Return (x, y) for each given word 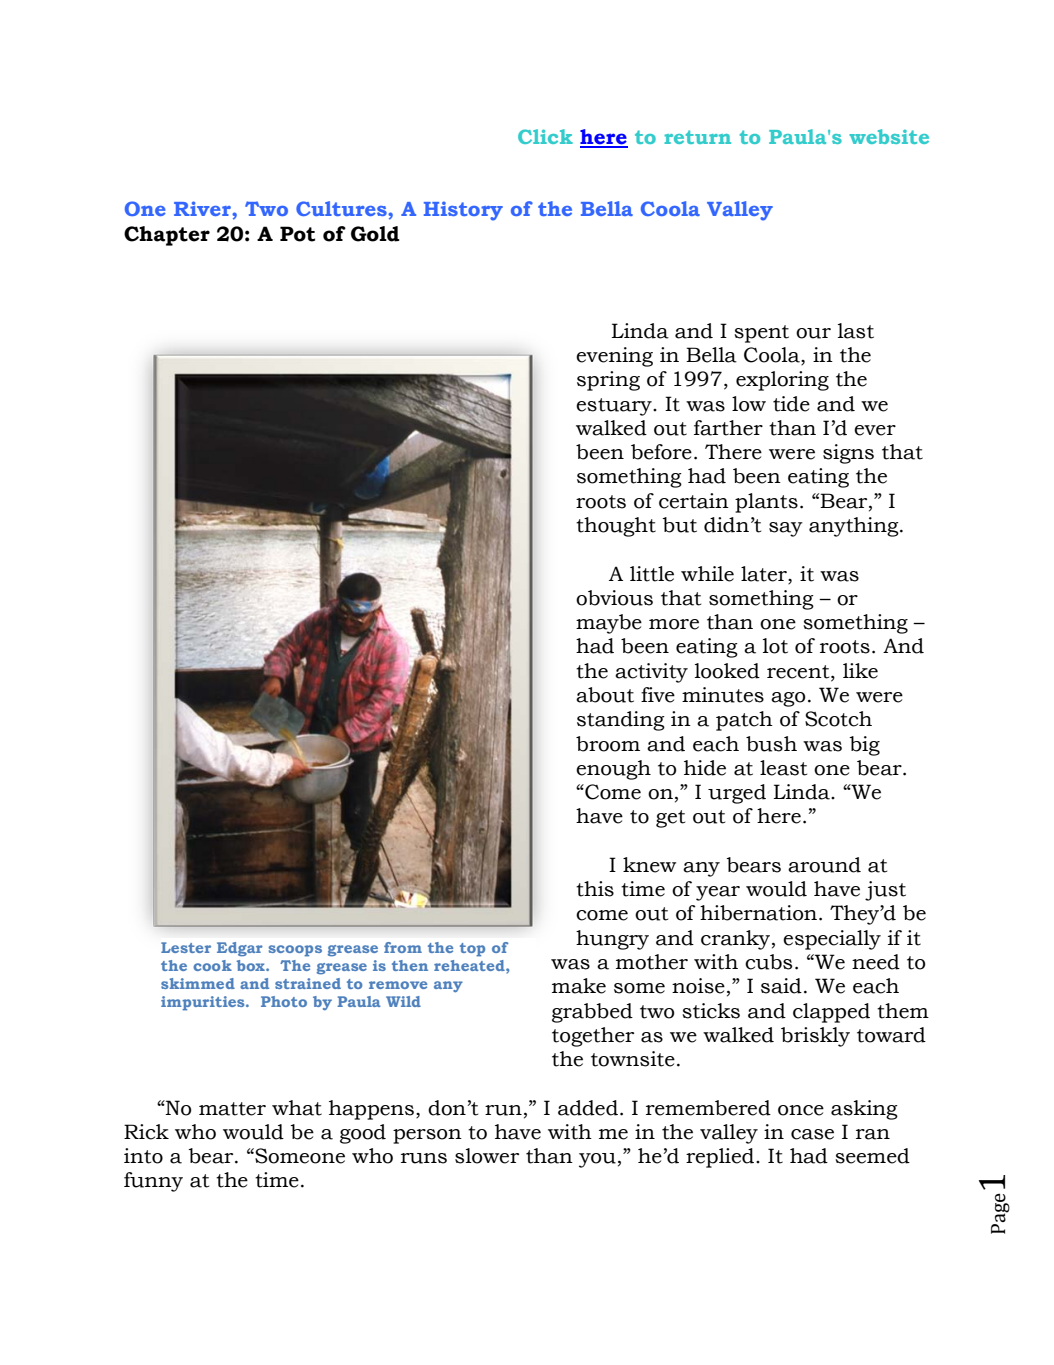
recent (799, 672)
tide (791, 404)
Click (545, 136)
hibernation (760, 913)
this (595, 889)
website (889, 136)
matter (232, 1109)
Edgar (240, 949)
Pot (297, 234)
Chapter (167, 236)
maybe (609, 624)
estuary (615, 407)
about (605, 695)
